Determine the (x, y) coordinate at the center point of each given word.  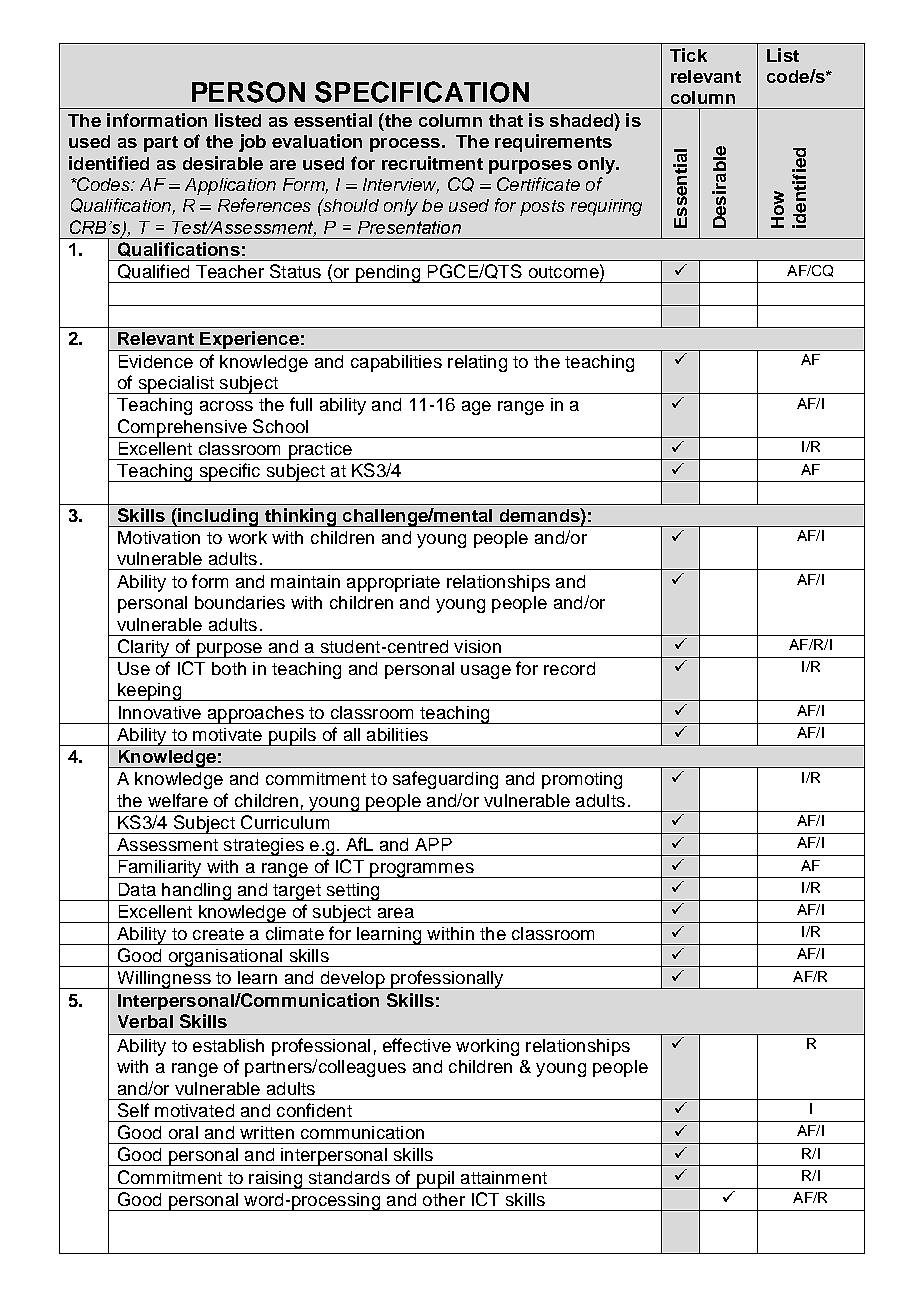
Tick (688, 55)
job (252, 143)
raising (276, 1180)
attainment (504, 1177)
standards (349, 1177)
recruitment (432, 163)
